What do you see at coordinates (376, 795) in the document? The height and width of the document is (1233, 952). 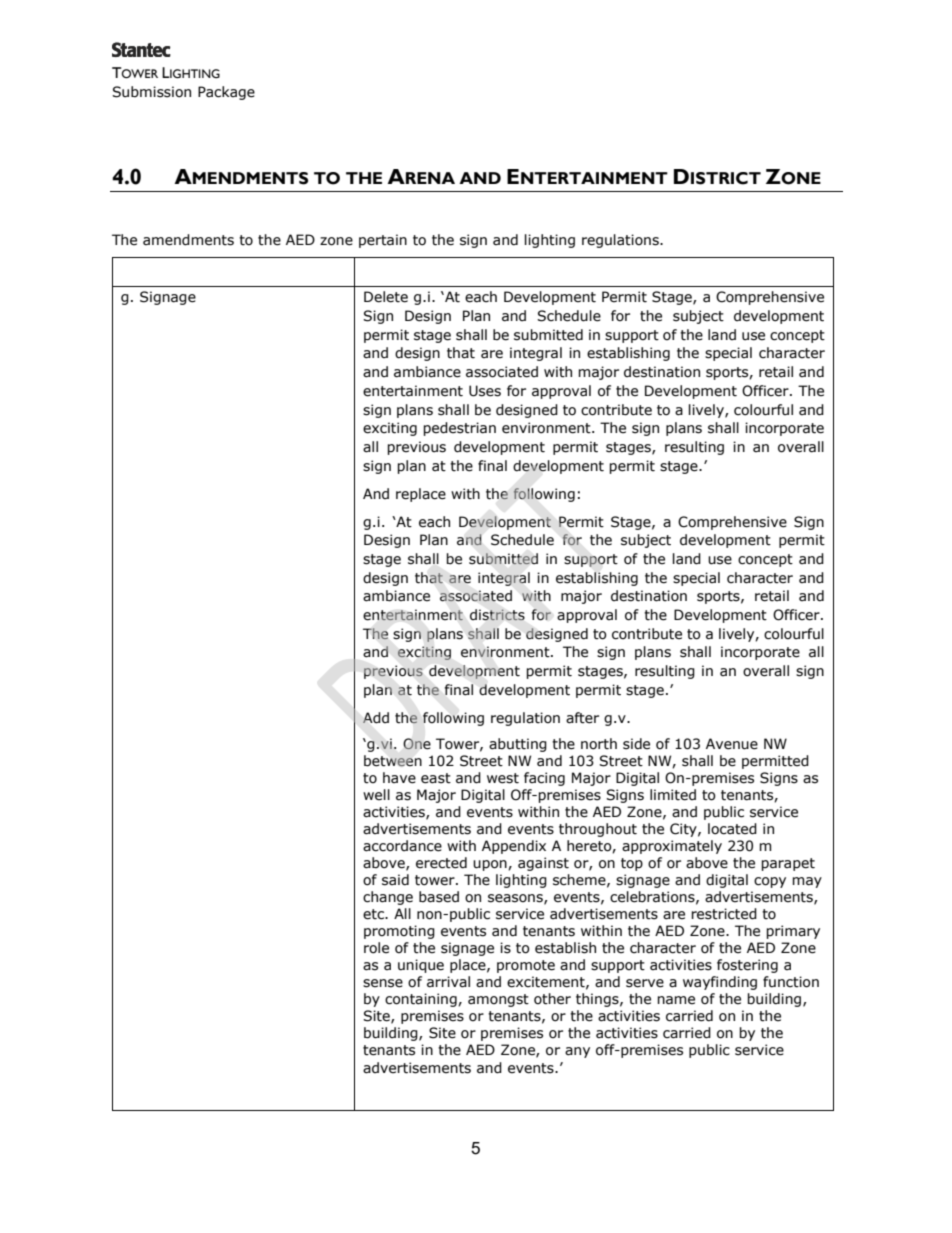 I see `well` at bounding box center [376, 795].
